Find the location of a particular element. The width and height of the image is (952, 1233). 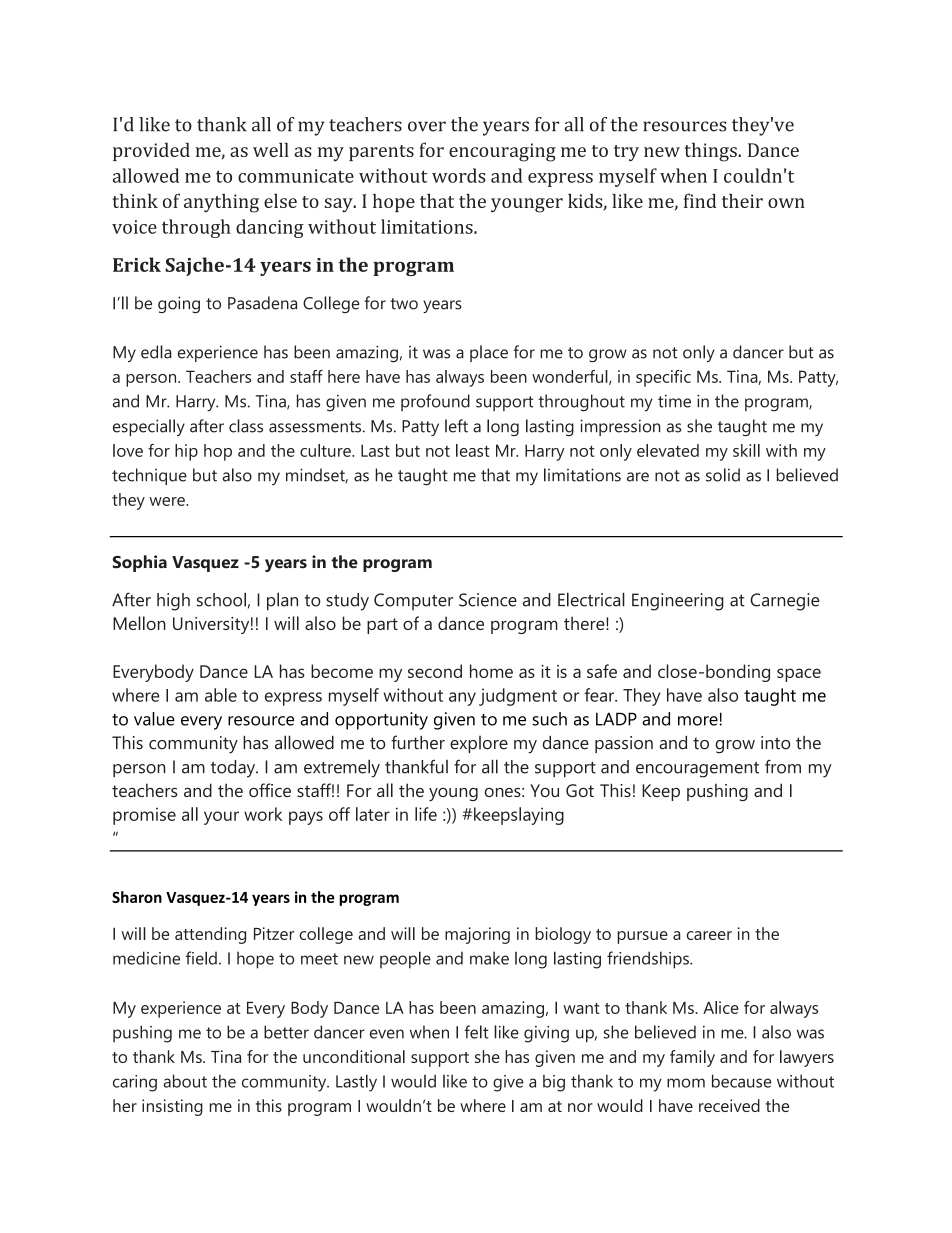

Science is located at coordinates (488, 600).
